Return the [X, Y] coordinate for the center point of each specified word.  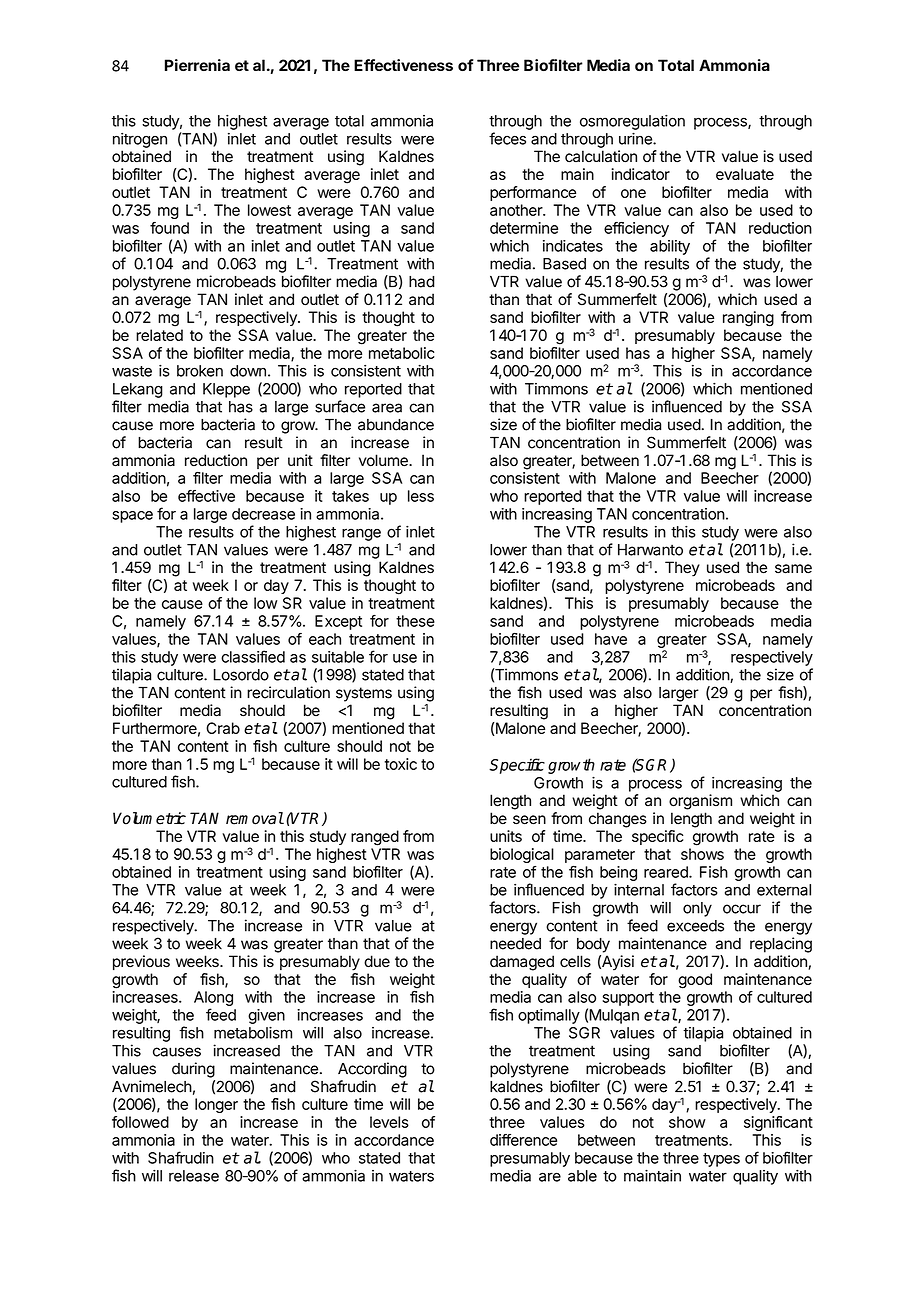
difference [523, 1140]
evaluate [745, 174]
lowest [269, 210]
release [194, 1176]
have [611, 639]
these [415, 621]
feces [507, 138]
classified [253, 656]
